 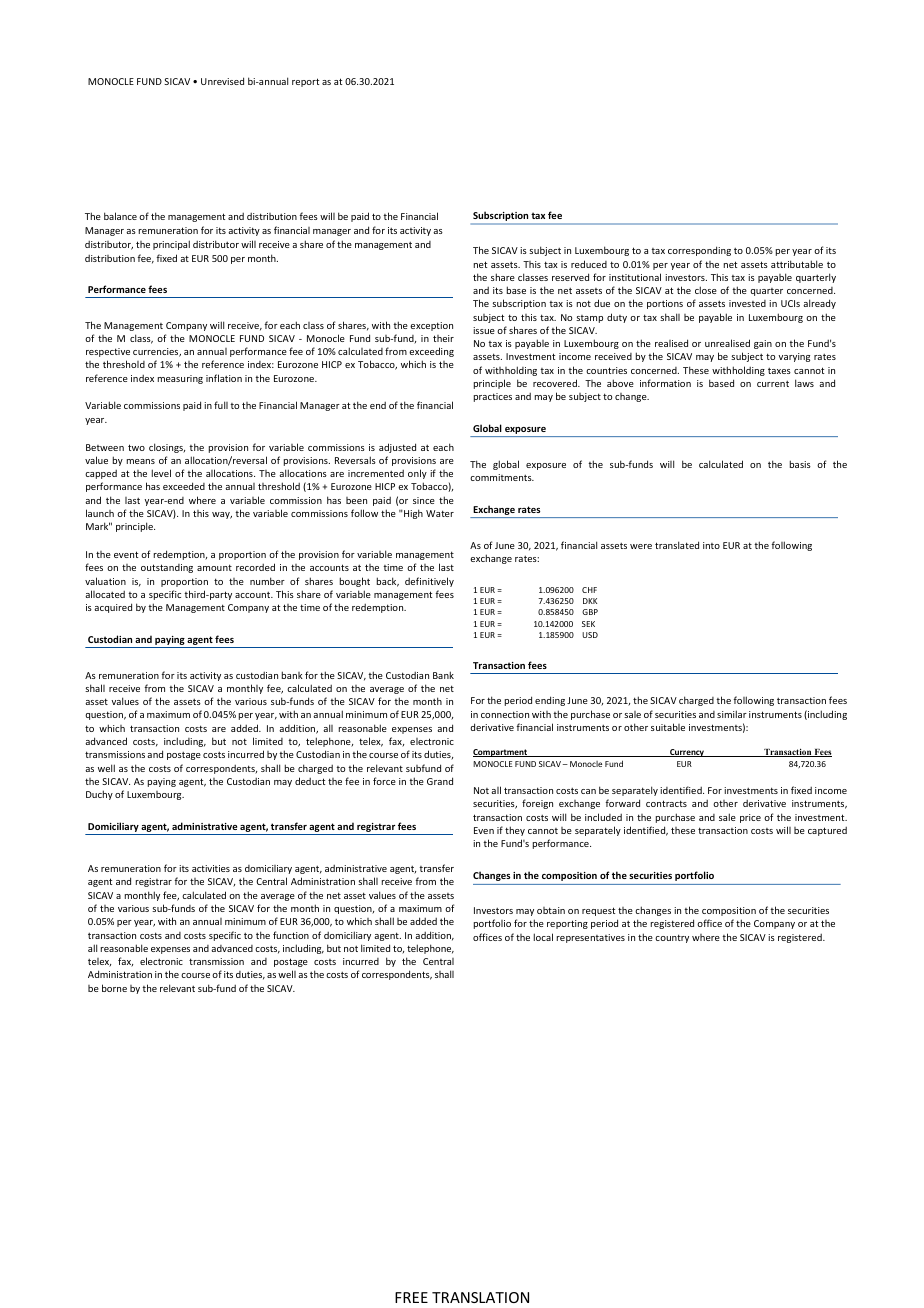 I want to click on exception, so click(x=431, y=326).
